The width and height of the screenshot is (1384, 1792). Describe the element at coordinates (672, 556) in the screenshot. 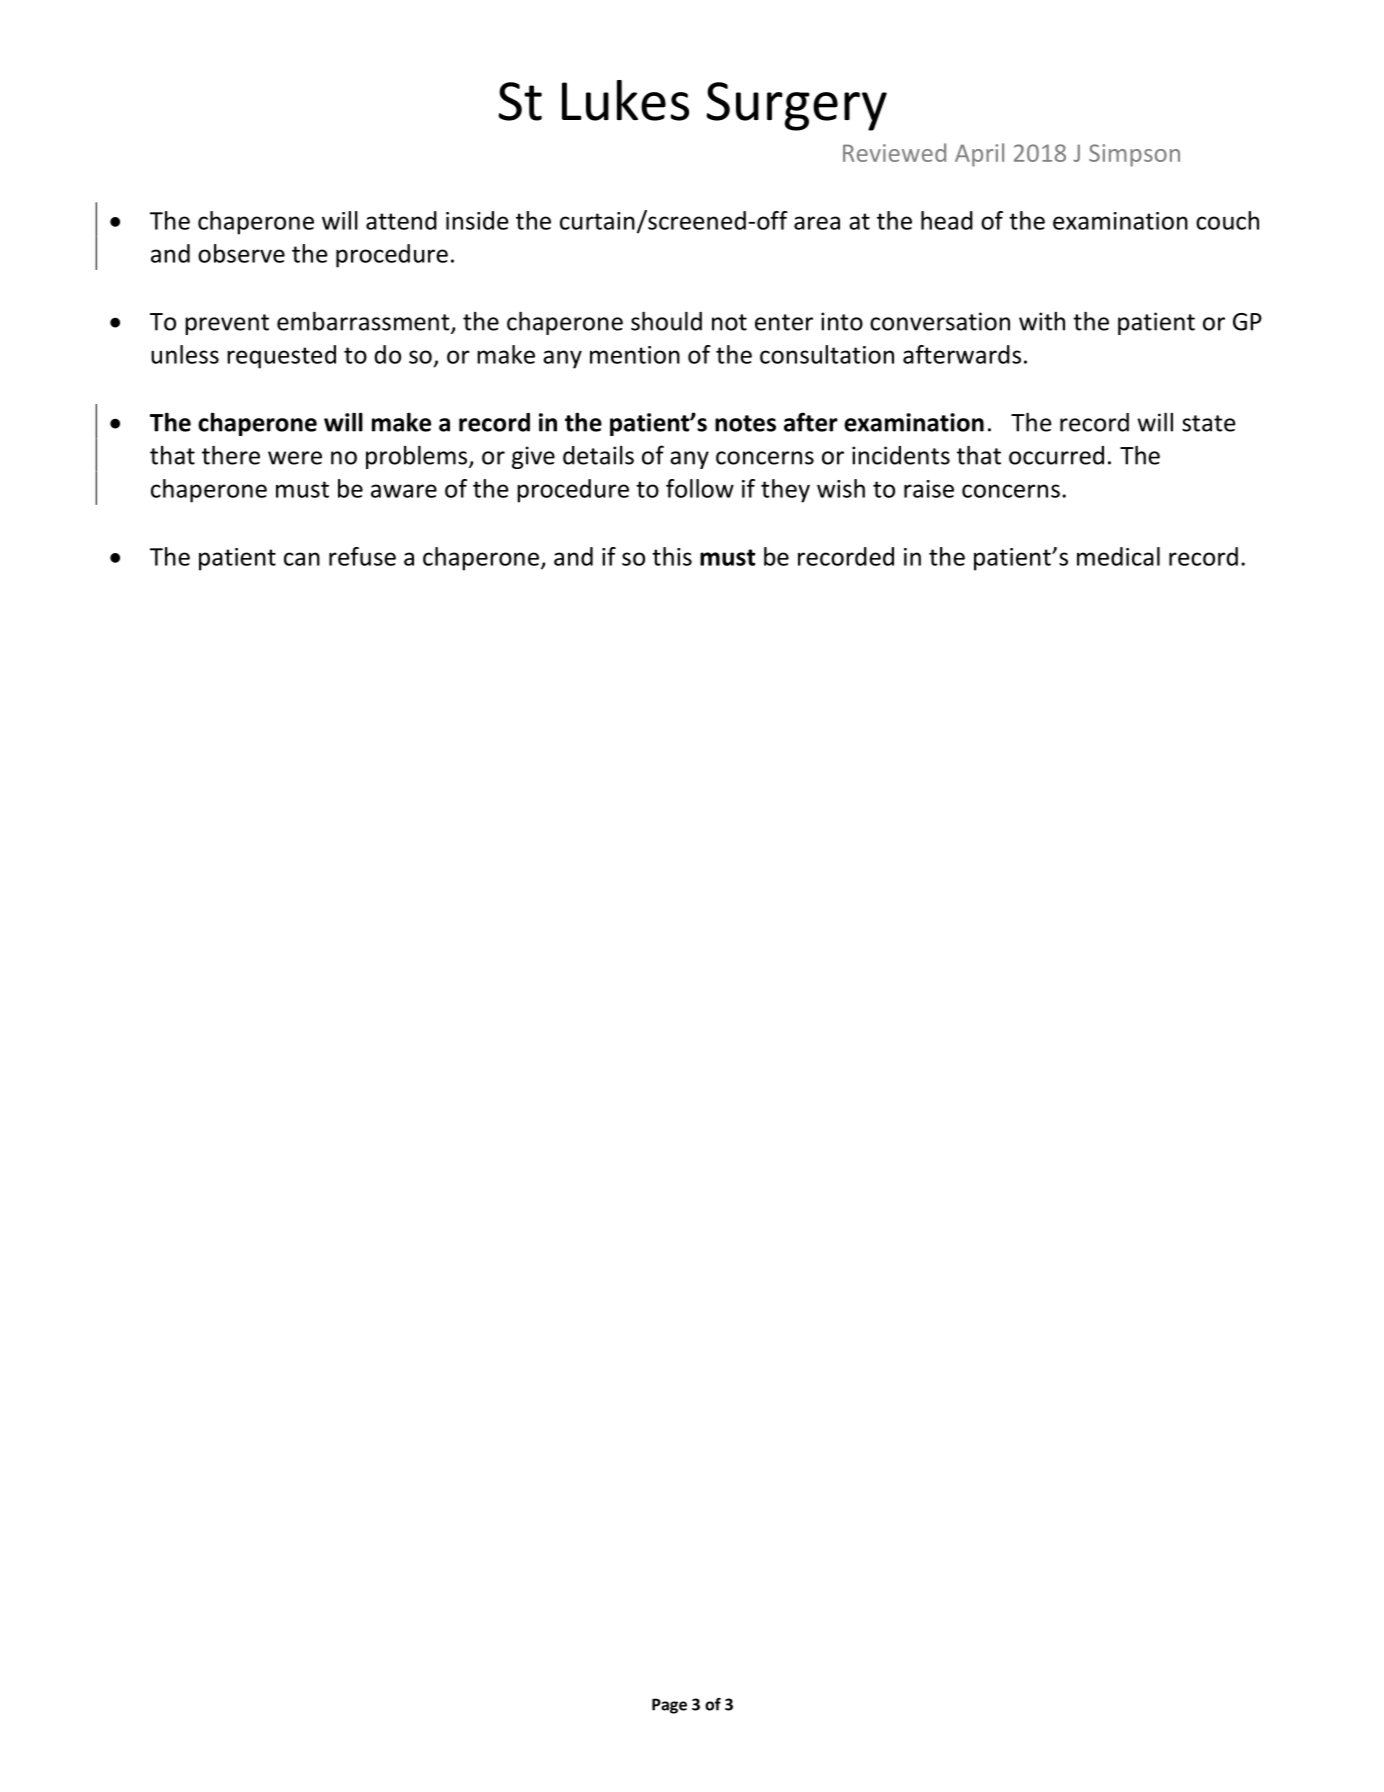

I see `this` at that location.
